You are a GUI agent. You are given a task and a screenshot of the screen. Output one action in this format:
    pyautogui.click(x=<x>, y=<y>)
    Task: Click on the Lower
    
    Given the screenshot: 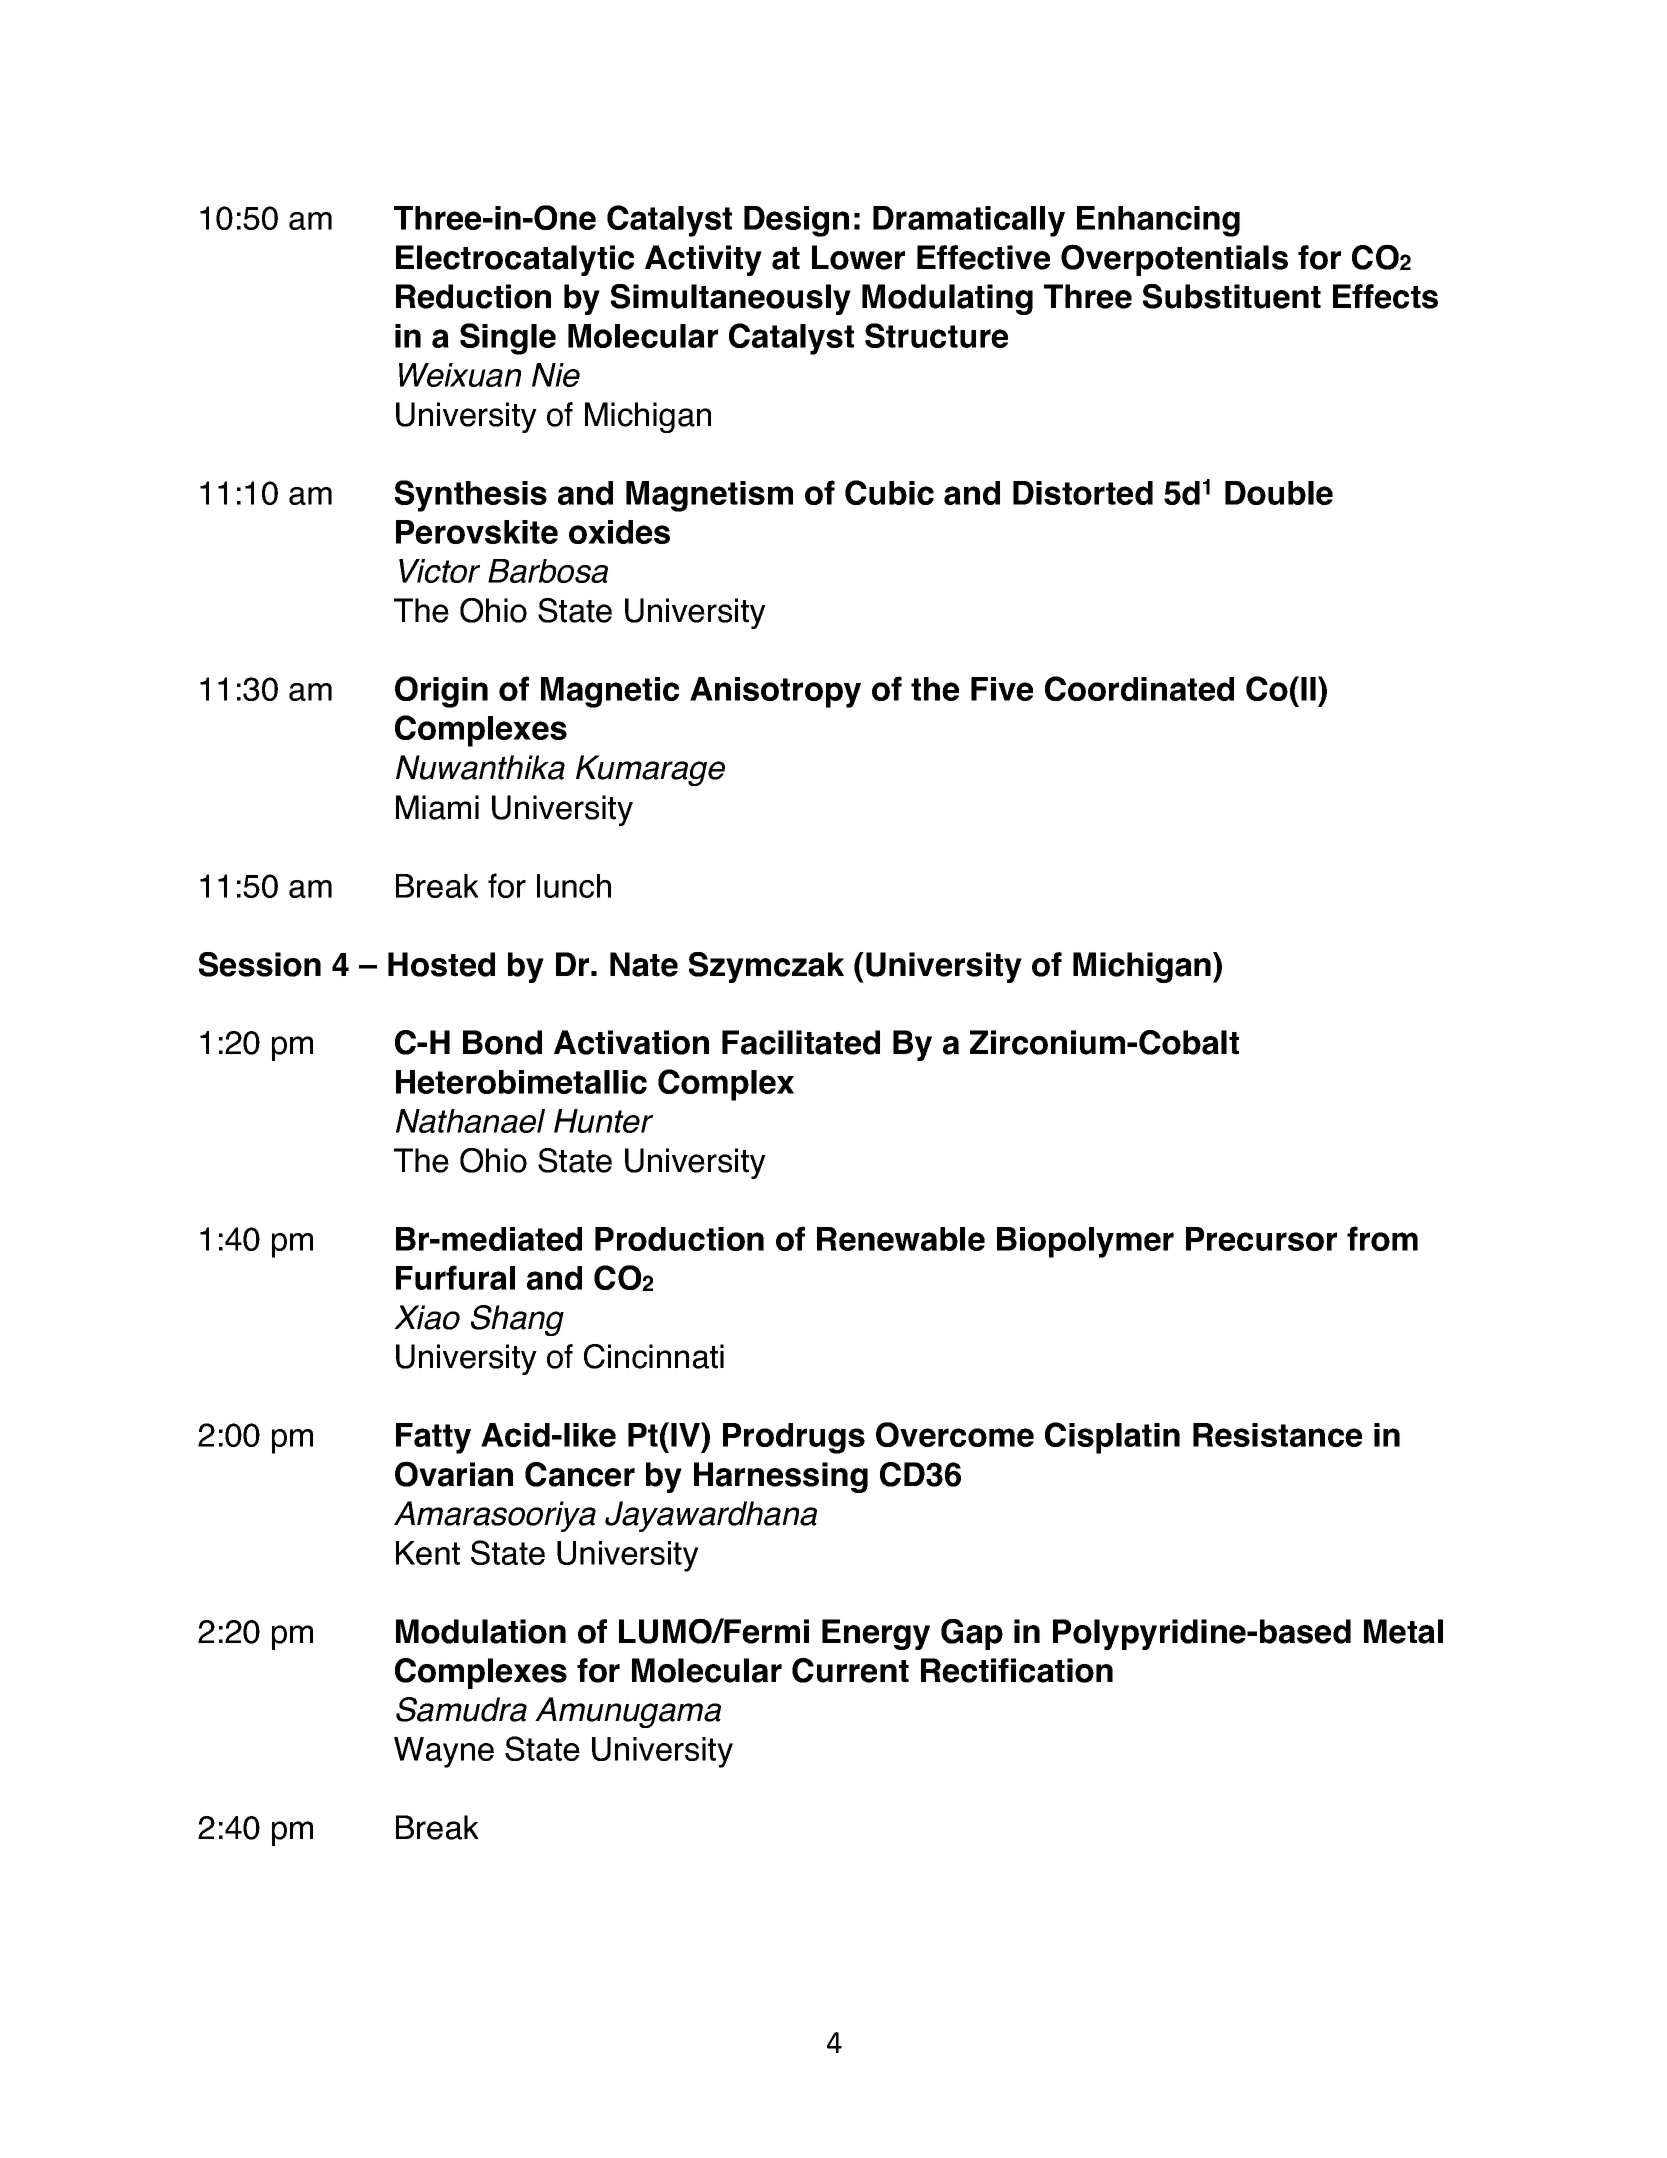 What is the action you would take?
    pyautogui.click(x=858, y=257)
